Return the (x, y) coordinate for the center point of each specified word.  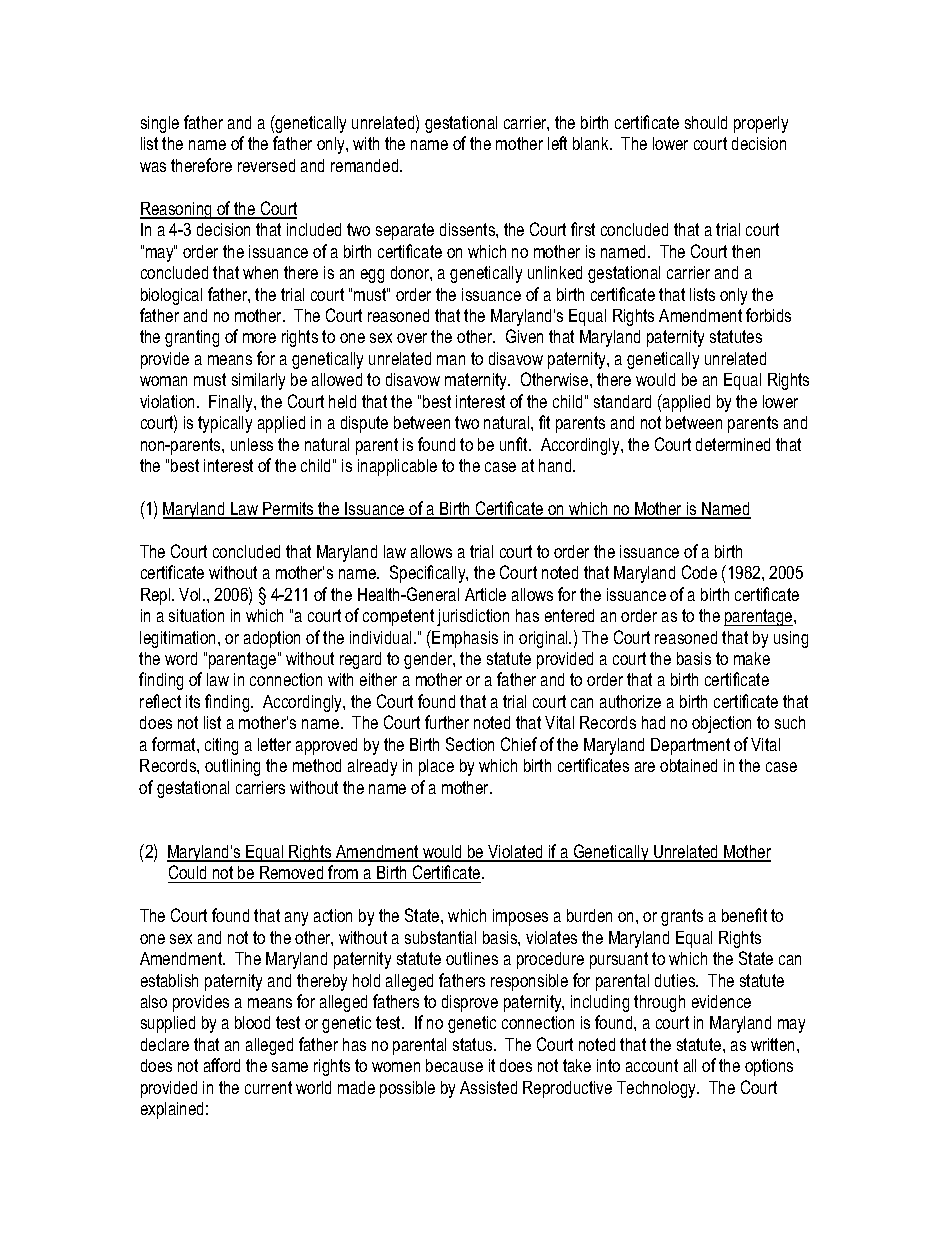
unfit (515, 444)
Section (470, 744)
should (706, 122)
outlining (232, 767)
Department (690, 746)
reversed (266, 165)
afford (222, 1065)
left (557, 143)
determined (733, 444)
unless (252, 444)
